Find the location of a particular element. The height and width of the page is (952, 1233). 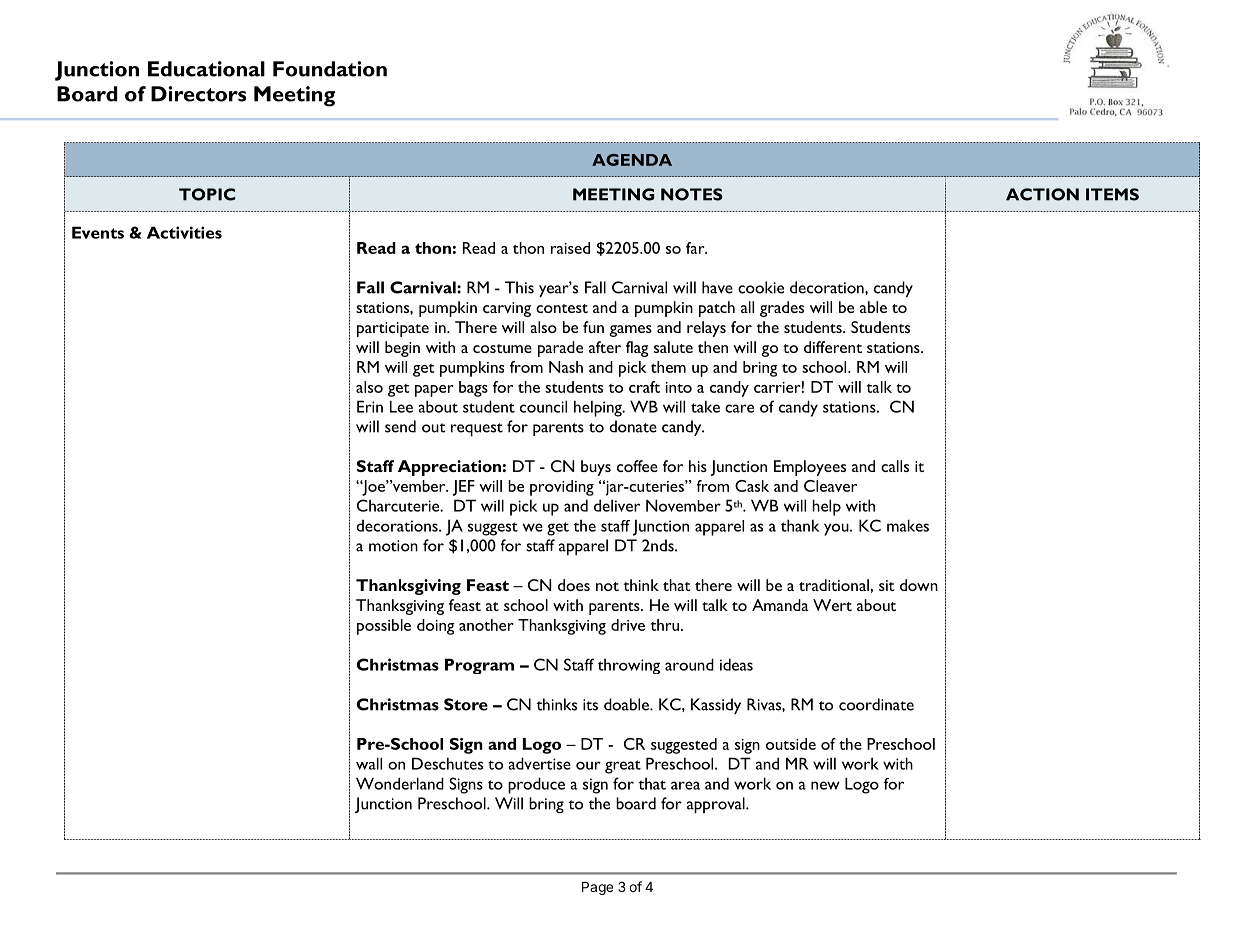

AGENDA is located at coordinates (632, 160).
